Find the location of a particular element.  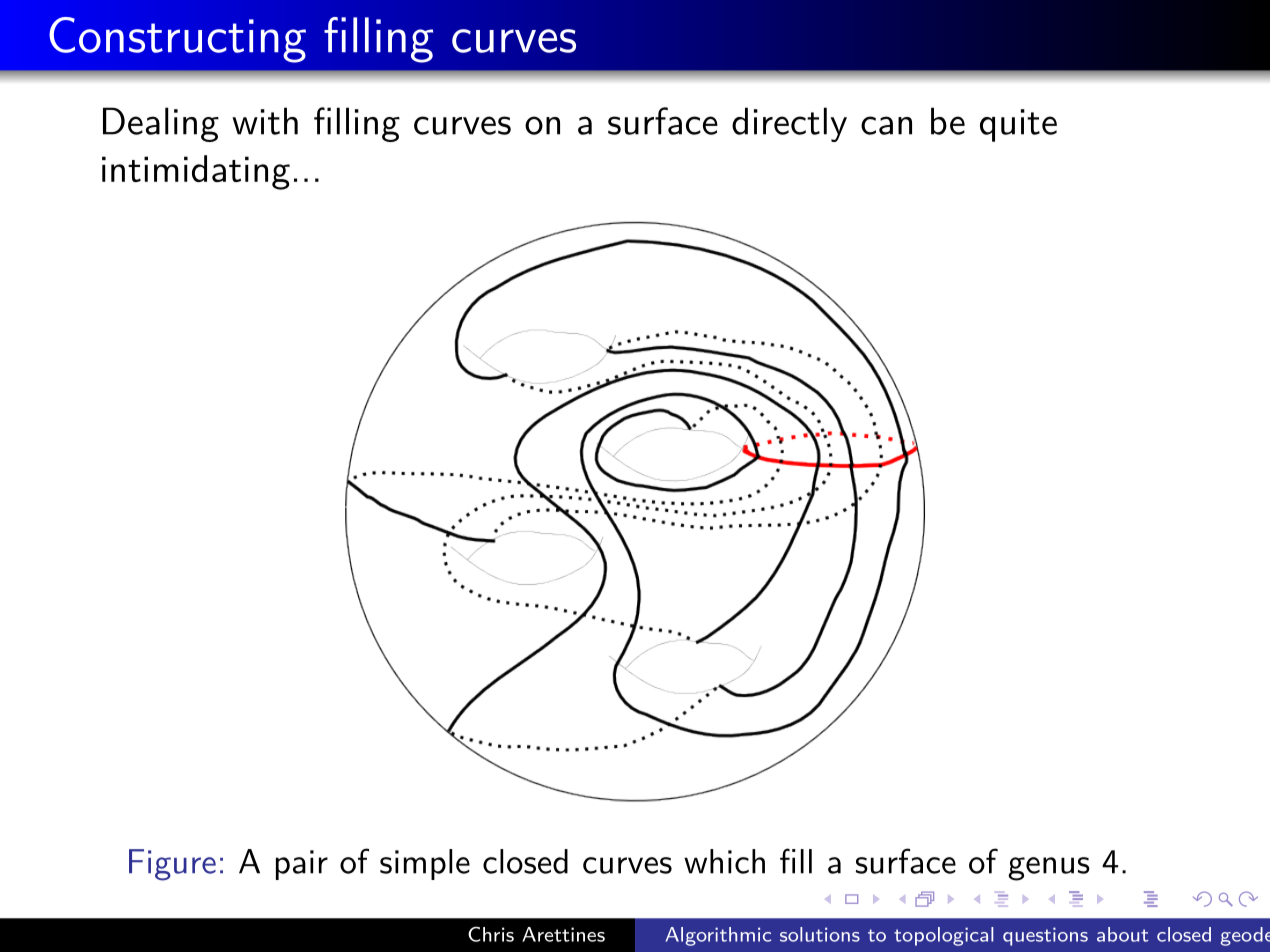

Algorithmic is located at coordinates (718, 936).
